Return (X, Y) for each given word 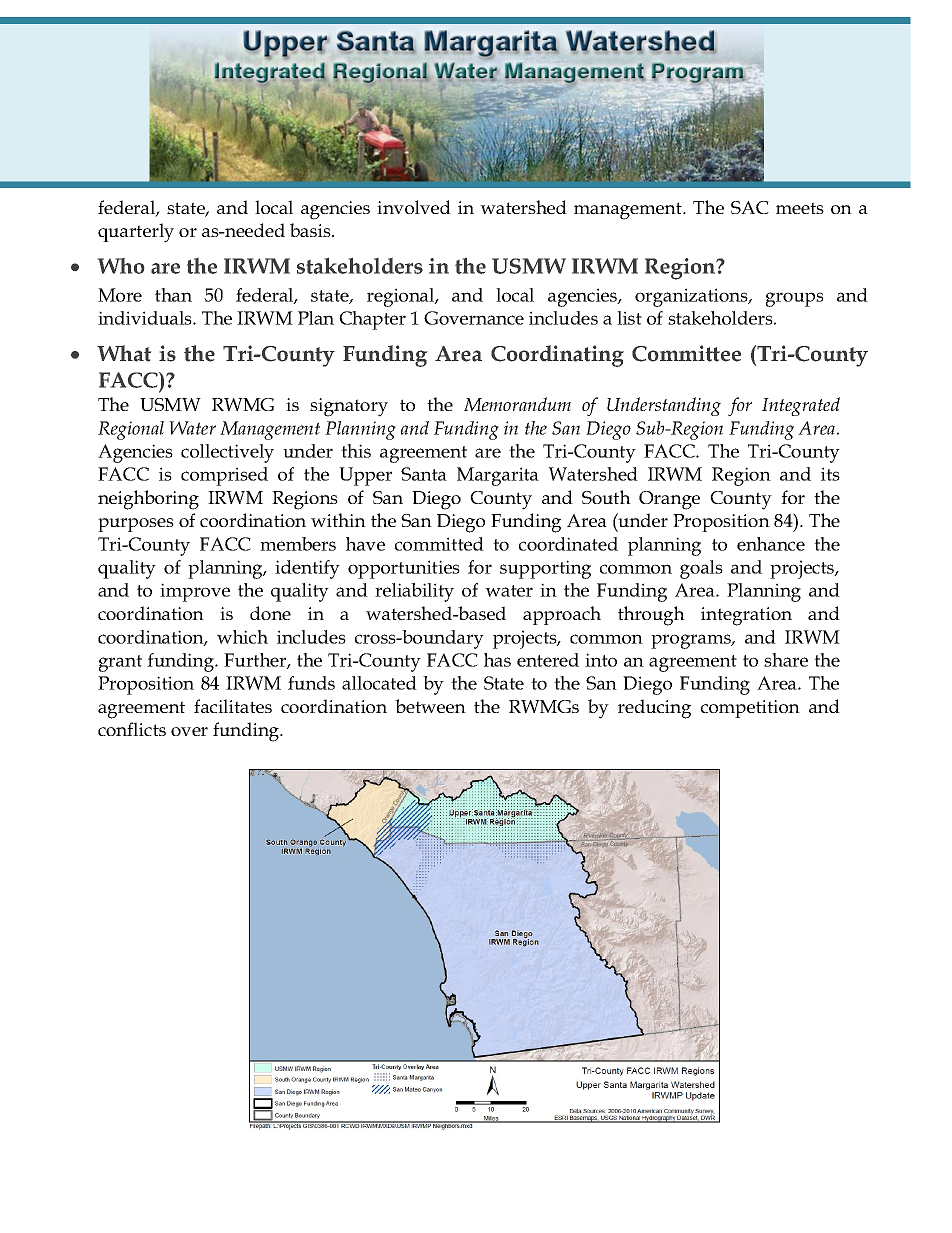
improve (195, 592)
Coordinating (557, 356)
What (124, 353)
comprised (224, 476)
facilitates (233, 706)
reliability (414, 592)
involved (414, 207)
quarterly (136, 233)
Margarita (498, 476)
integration (746, 616)
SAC (750, 207)
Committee (686, 353)
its (830, 474)
